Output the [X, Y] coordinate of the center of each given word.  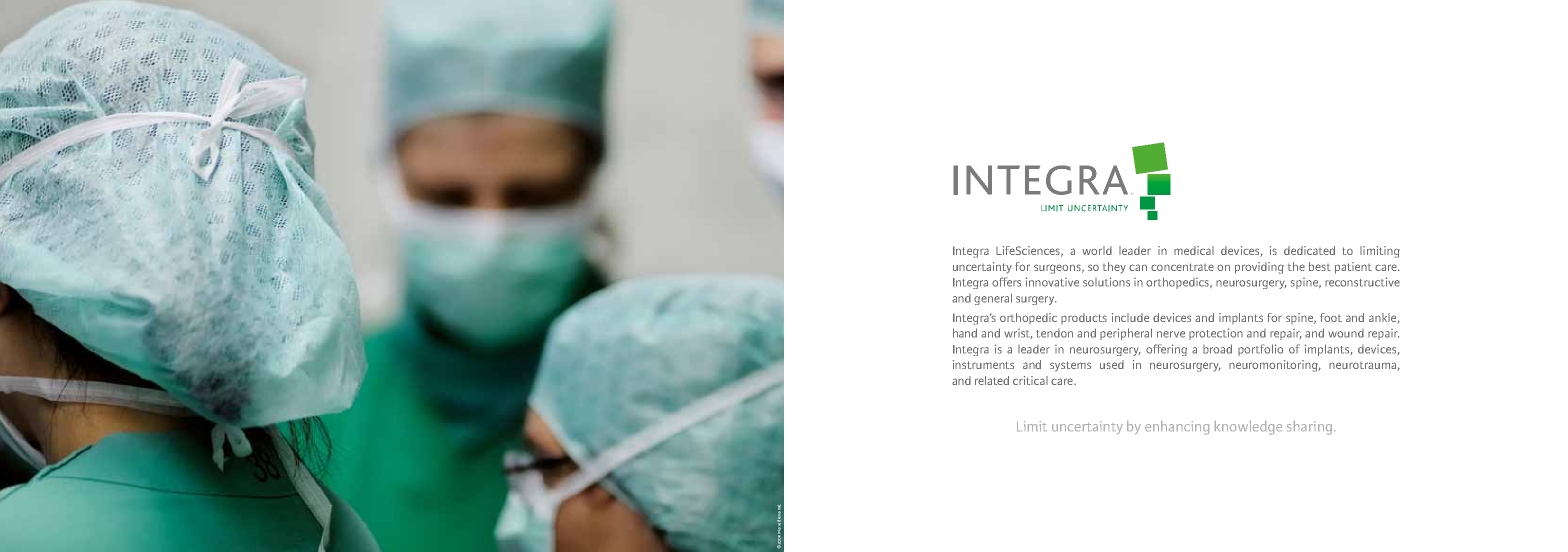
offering [1166, 350]
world [1097, 250]
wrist [1018, 334]
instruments [983, 364]
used [1112, 364]
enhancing [1177, 428]
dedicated [1309, 250]
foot [1331, 317]
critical [1030, 380]
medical [1194, 250]
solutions [1106, 282]
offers [1006, 282]
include [1130, 317]
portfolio [1260, 350]
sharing [1311, 428]
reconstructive [1362, 282]
